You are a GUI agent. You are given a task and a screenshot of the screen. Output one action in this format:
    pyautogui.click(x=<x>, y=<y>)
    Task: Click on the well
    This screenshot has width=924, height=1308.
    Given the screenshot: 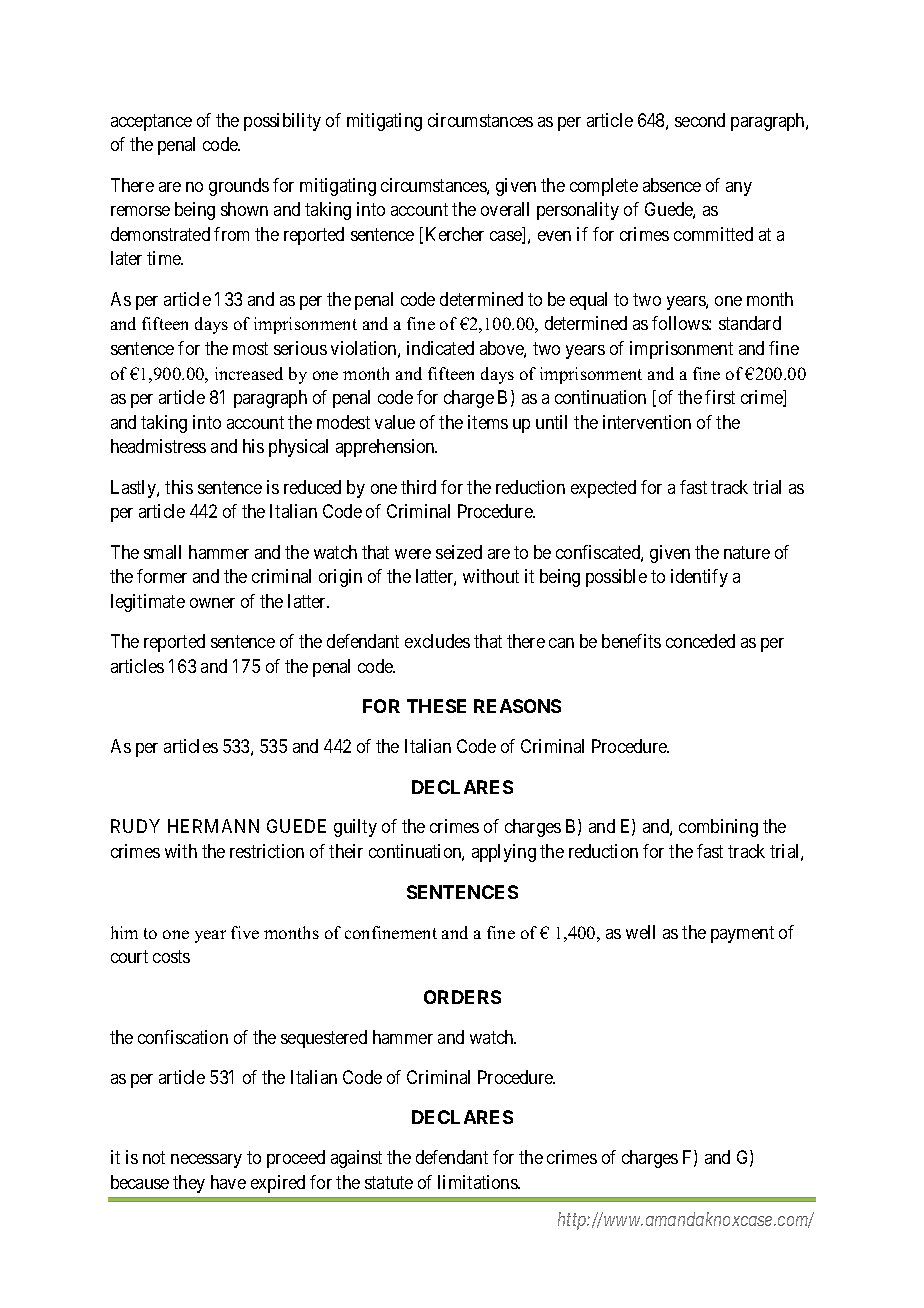 What is the action you would take?
    pyautogui.click(x=640, y=932)
